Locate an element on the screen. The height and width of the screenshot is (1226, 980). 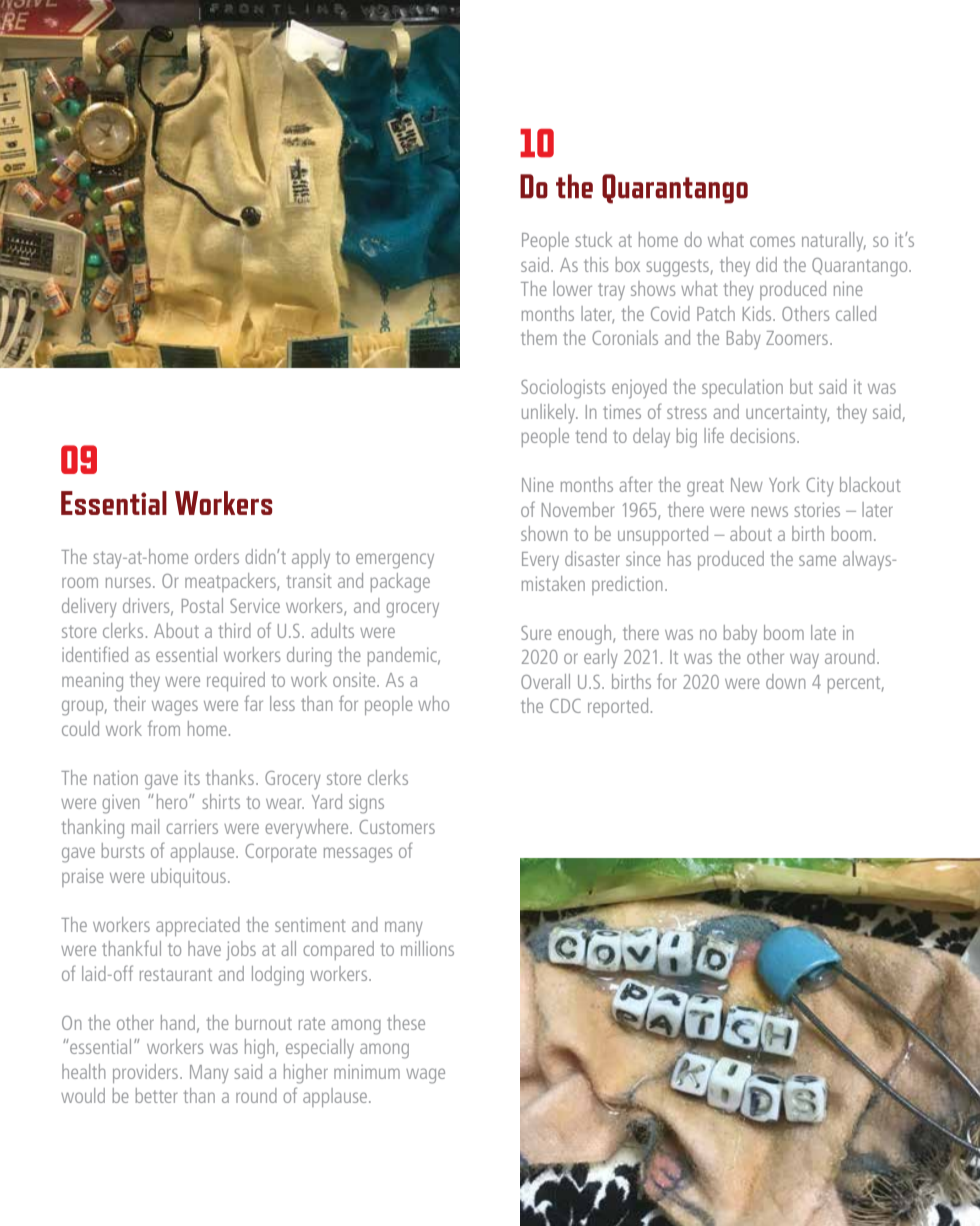
comes is located at coordinates (772, 241).
